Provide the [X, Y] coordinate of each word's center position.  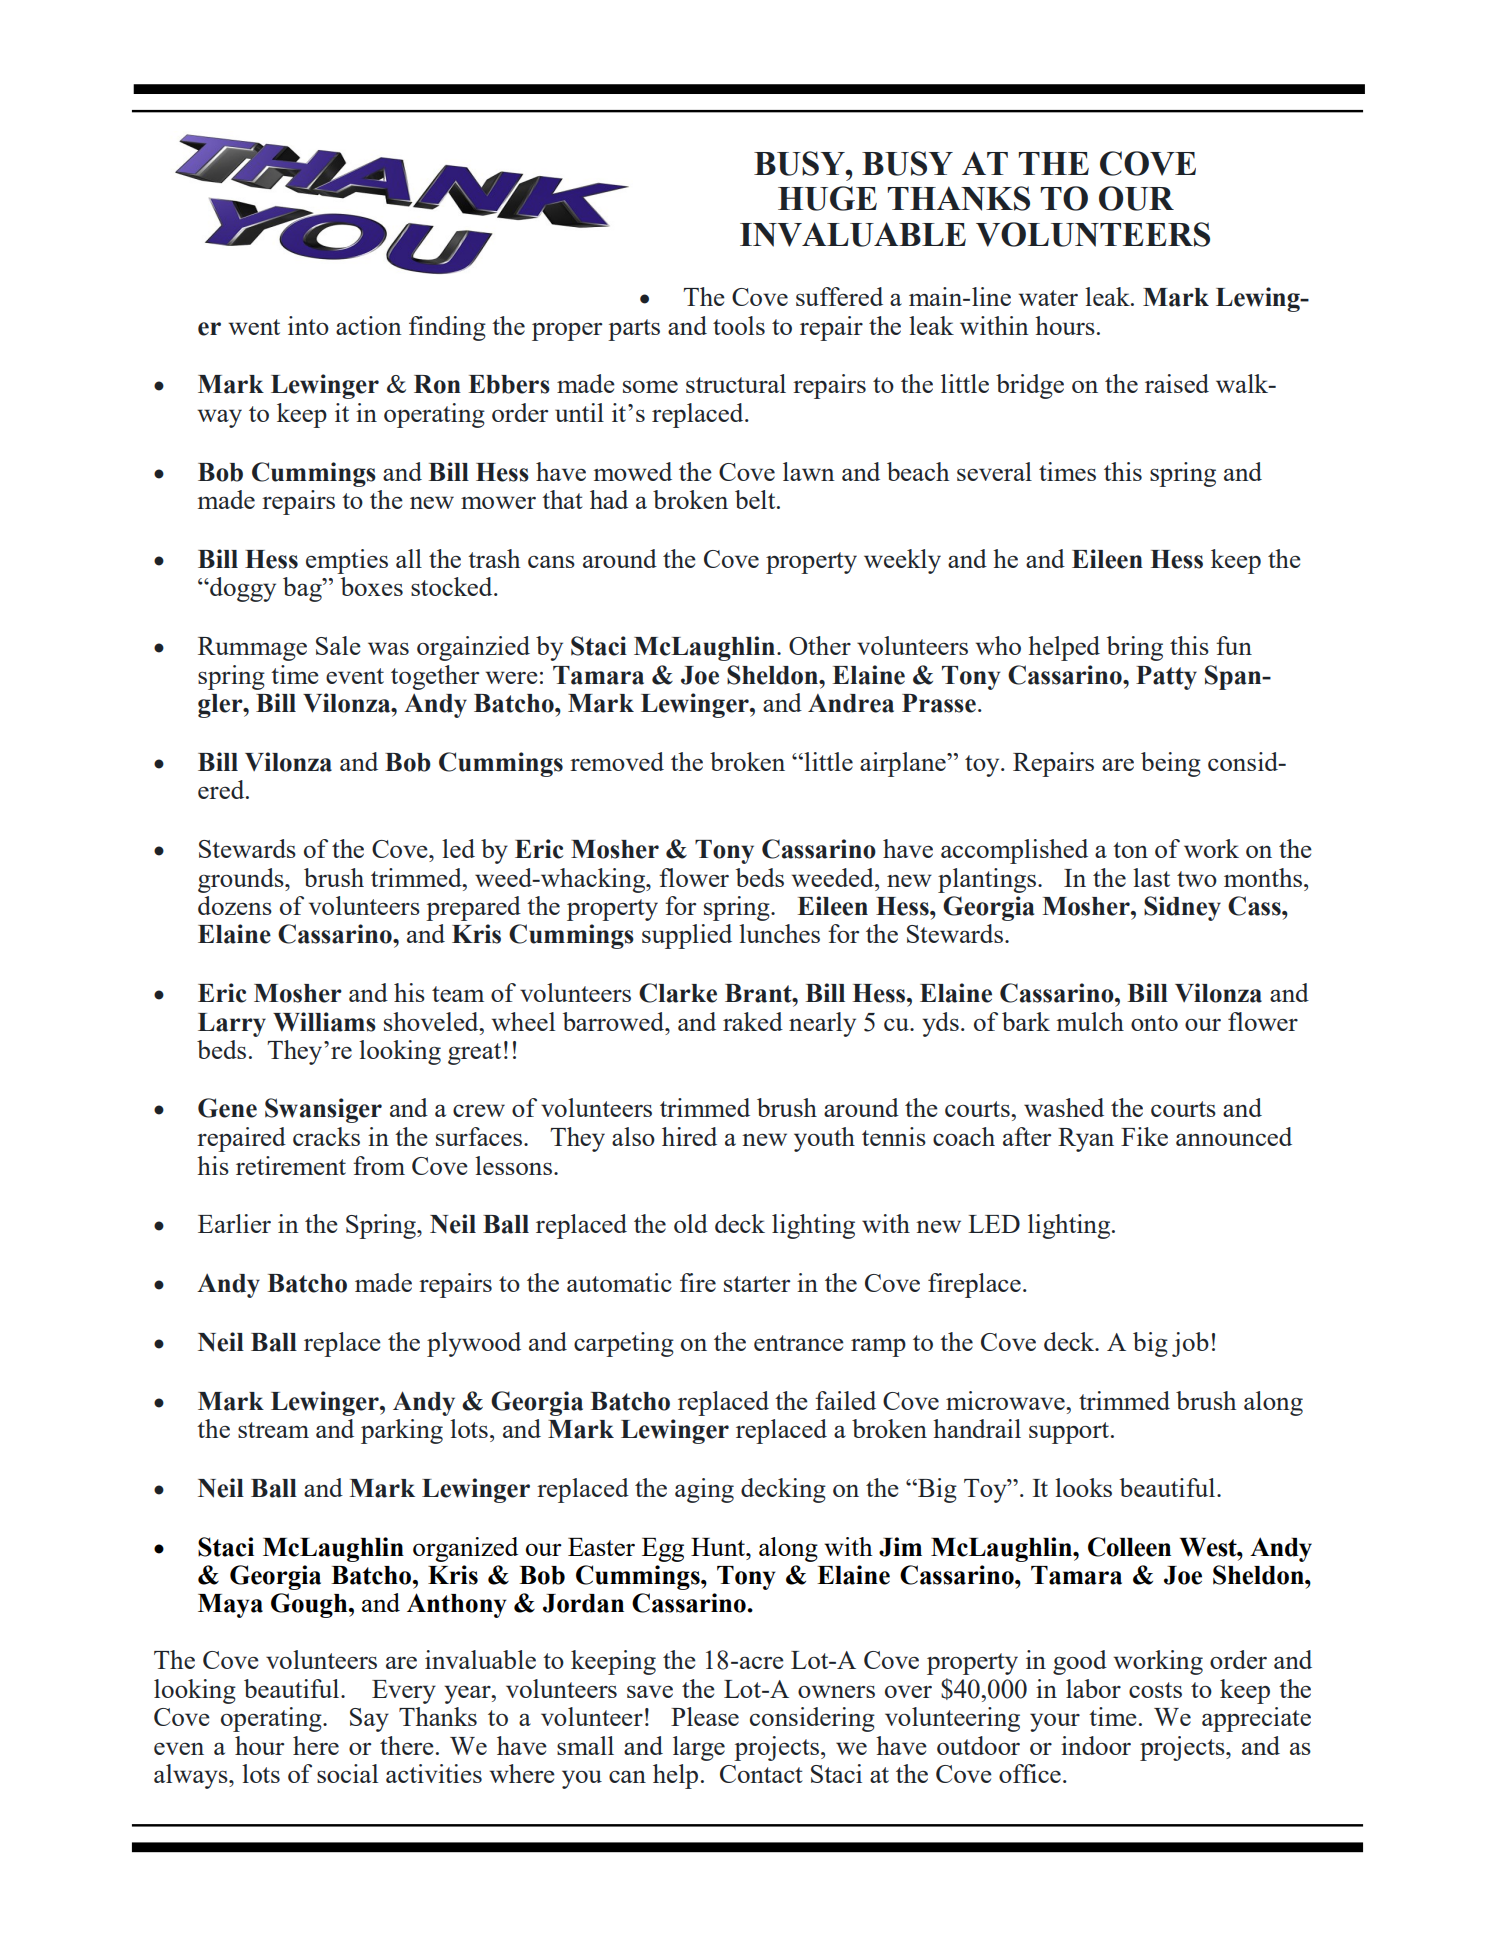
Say [369, 1720]
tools [739, 325]
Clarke [678, 993]
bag [303, 589]
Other [820, 645]
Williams [324, 1022]
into [308, 325]
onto [1154, 1023]
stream [273, 1430]
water [1048, 298]
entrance [799, 1343]
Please [705, 1716]
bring [1135, 648]
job [1190, 1344]
